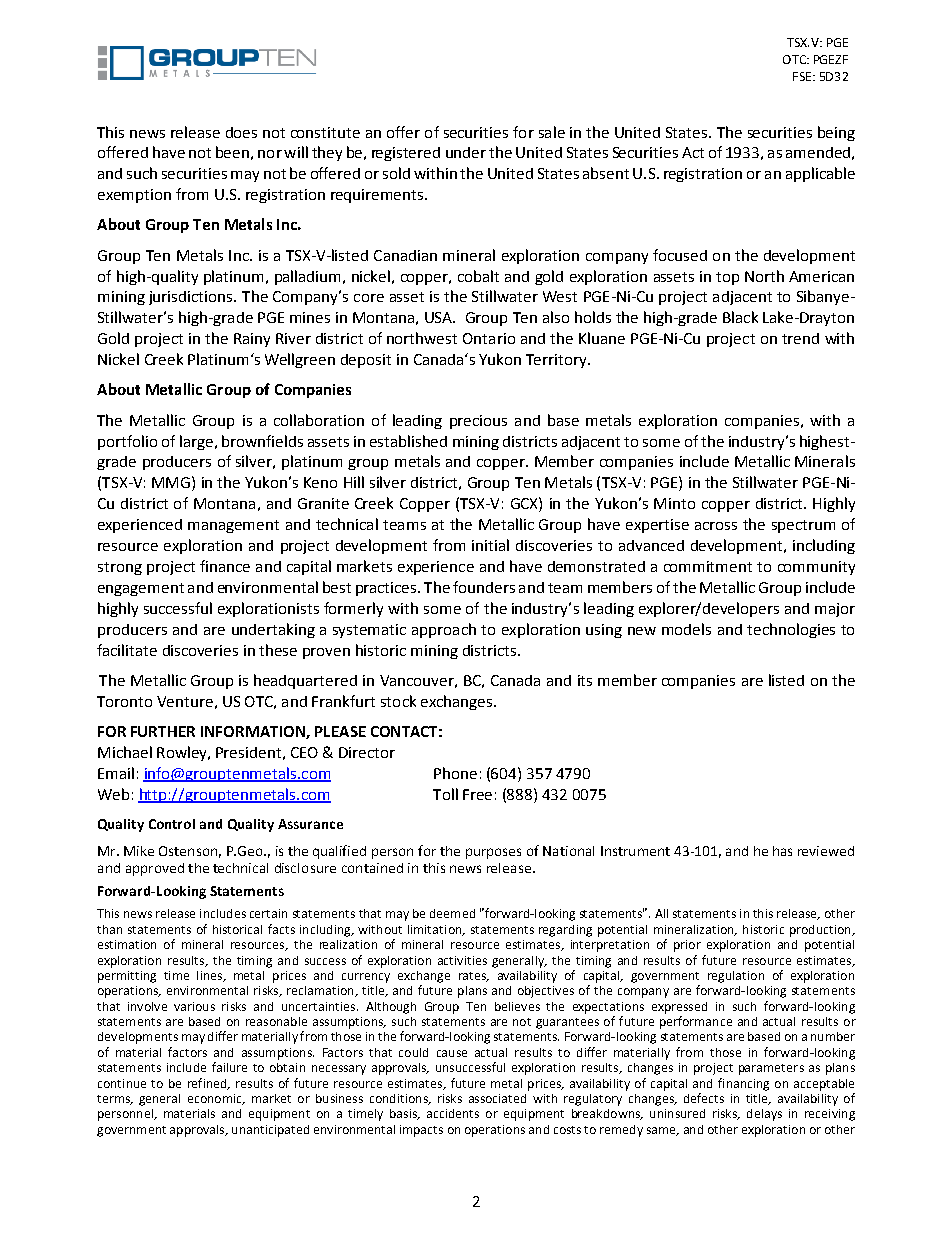  I want to click on economic, so click(216, 1099).
